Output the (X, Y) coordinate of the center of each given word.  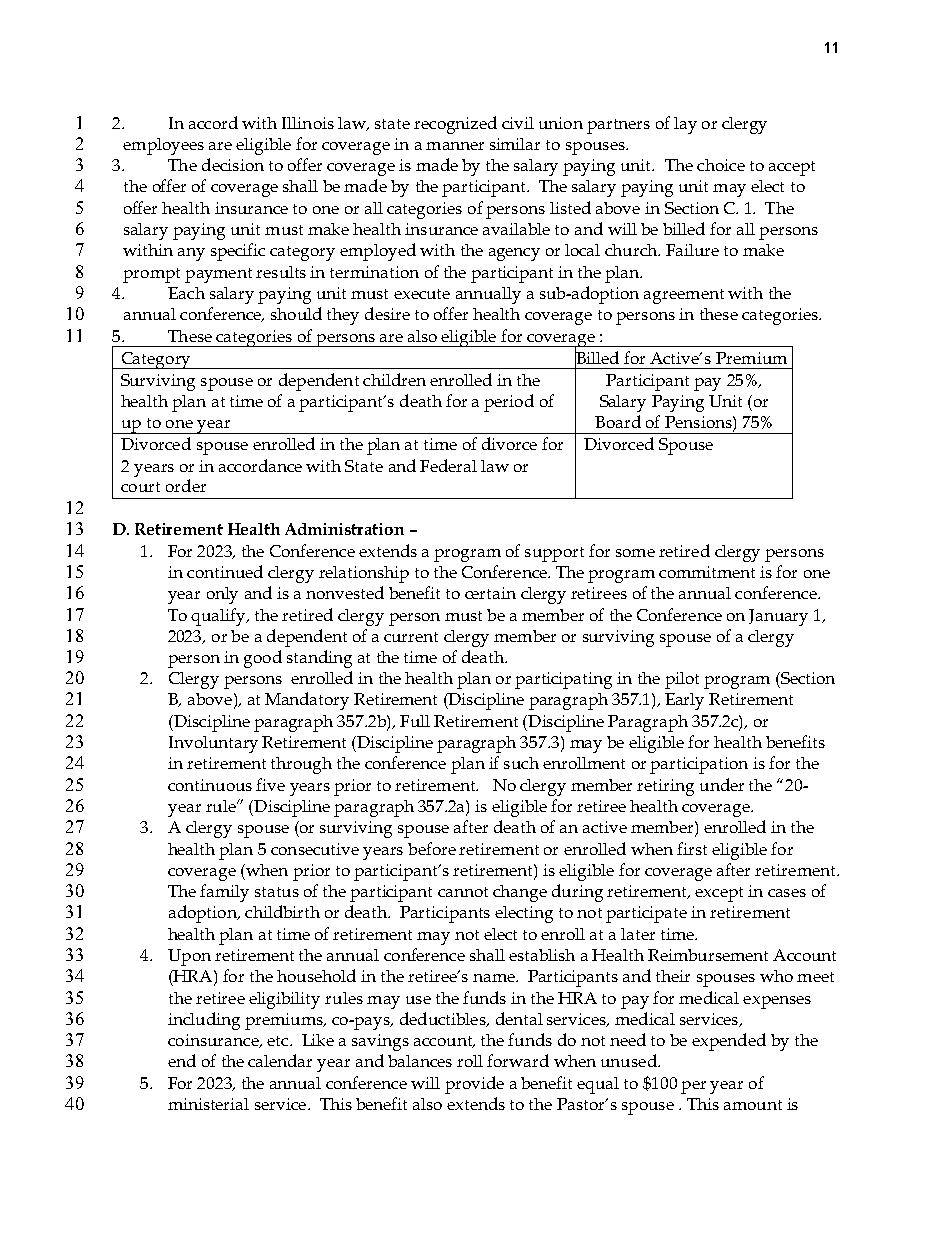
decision (233, 164)
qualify (219, 617)
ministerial (208, 1104)
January (778, 617)
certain (490, 593)
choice (721, 165)
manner (455, 146)
